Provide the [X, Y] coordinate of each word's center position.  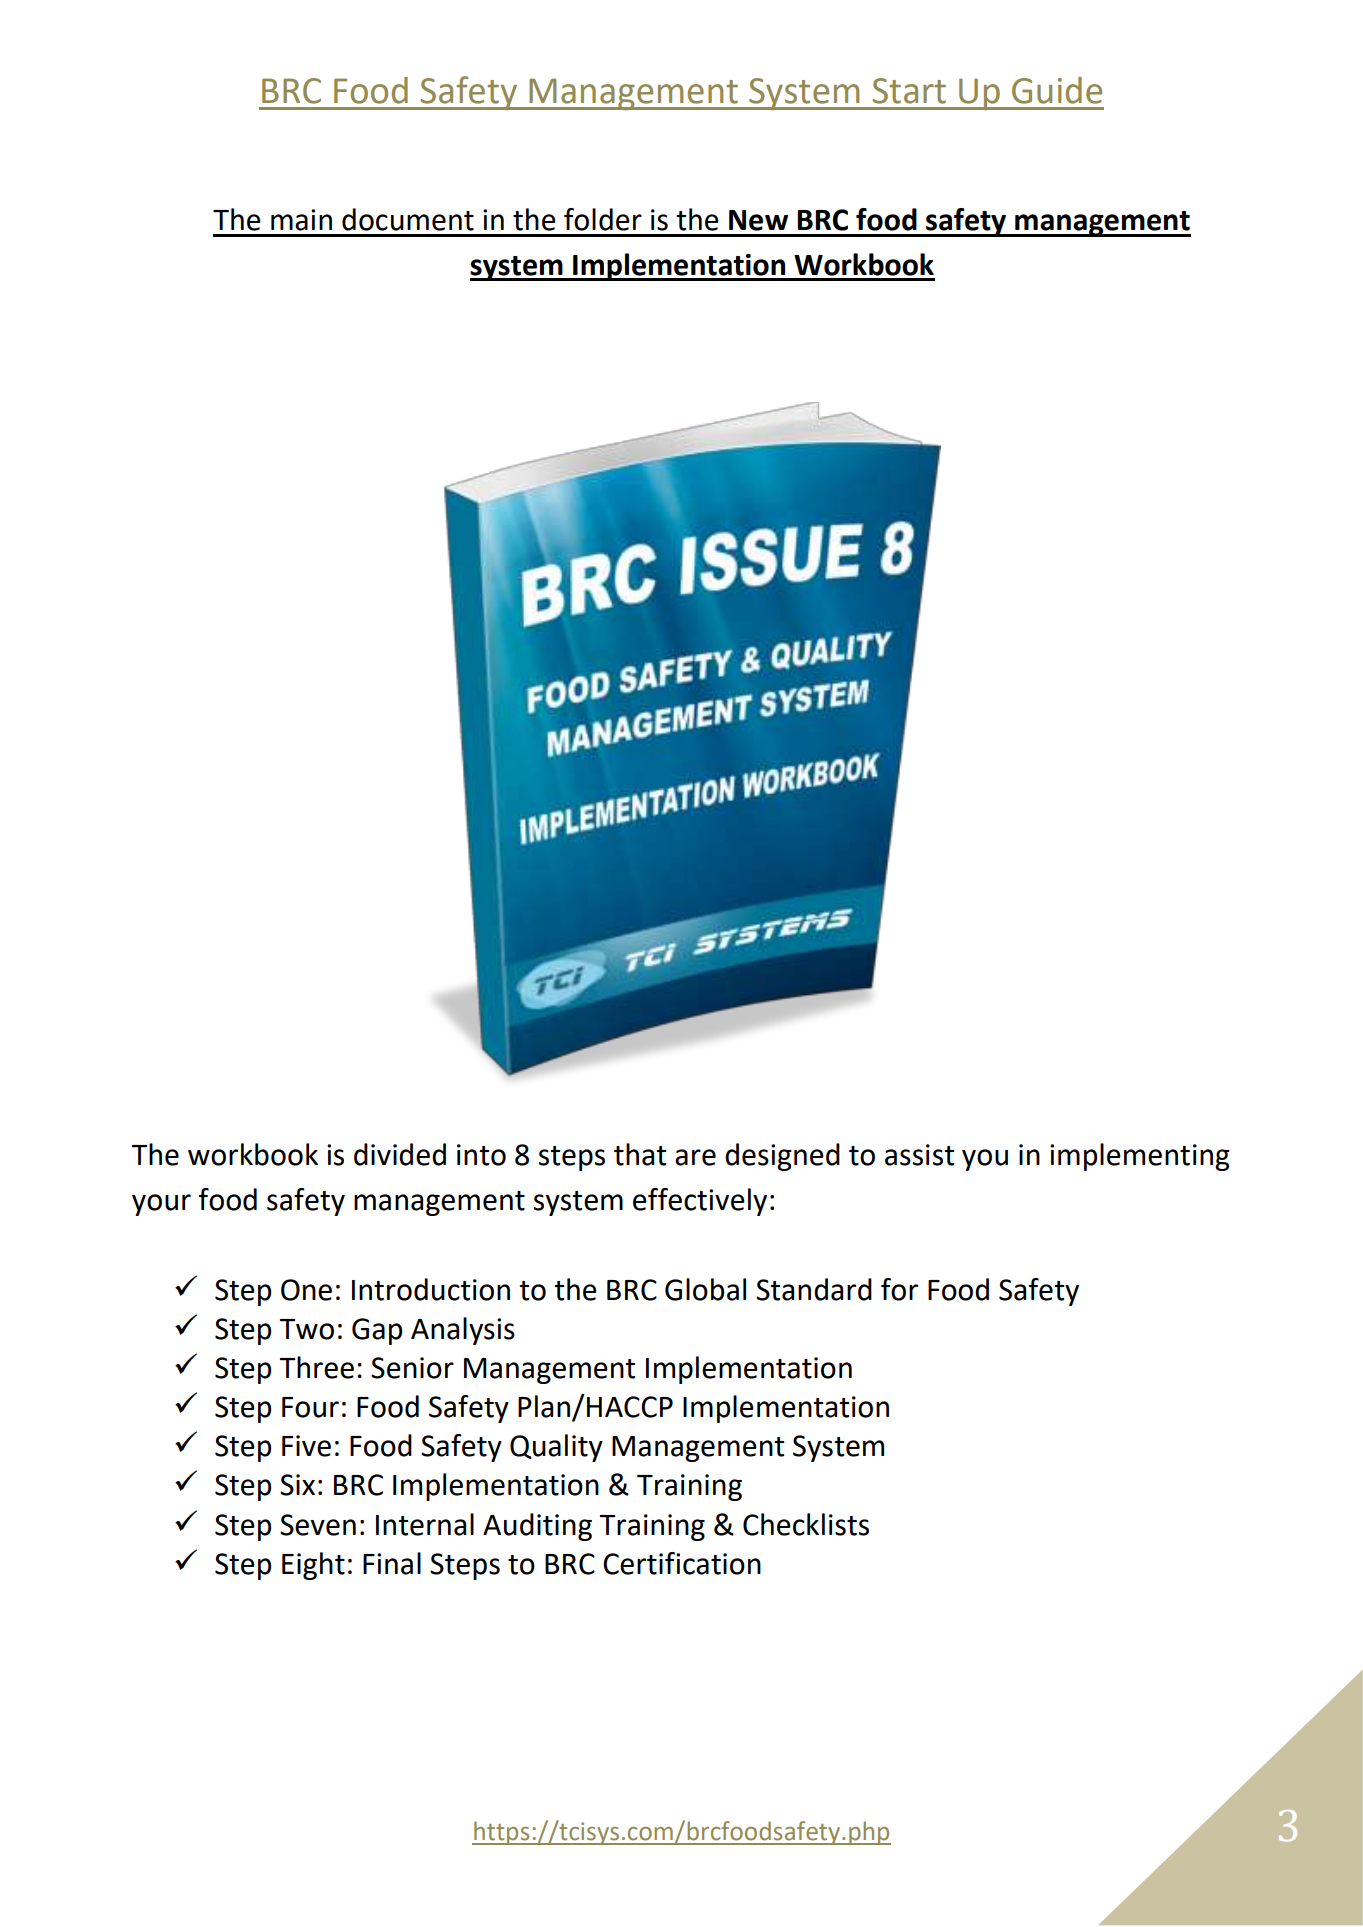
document [408, 219]
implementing [1140, 1157]
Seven [318, 1525]
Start [909, 91]
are [695, 1157]
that [640, 1154]
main [301, 220]
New [758, 220]
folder [603, 219]
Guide [1057, 90]
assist [919, 1155]
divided [400, 1154]
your [161, 1205]
